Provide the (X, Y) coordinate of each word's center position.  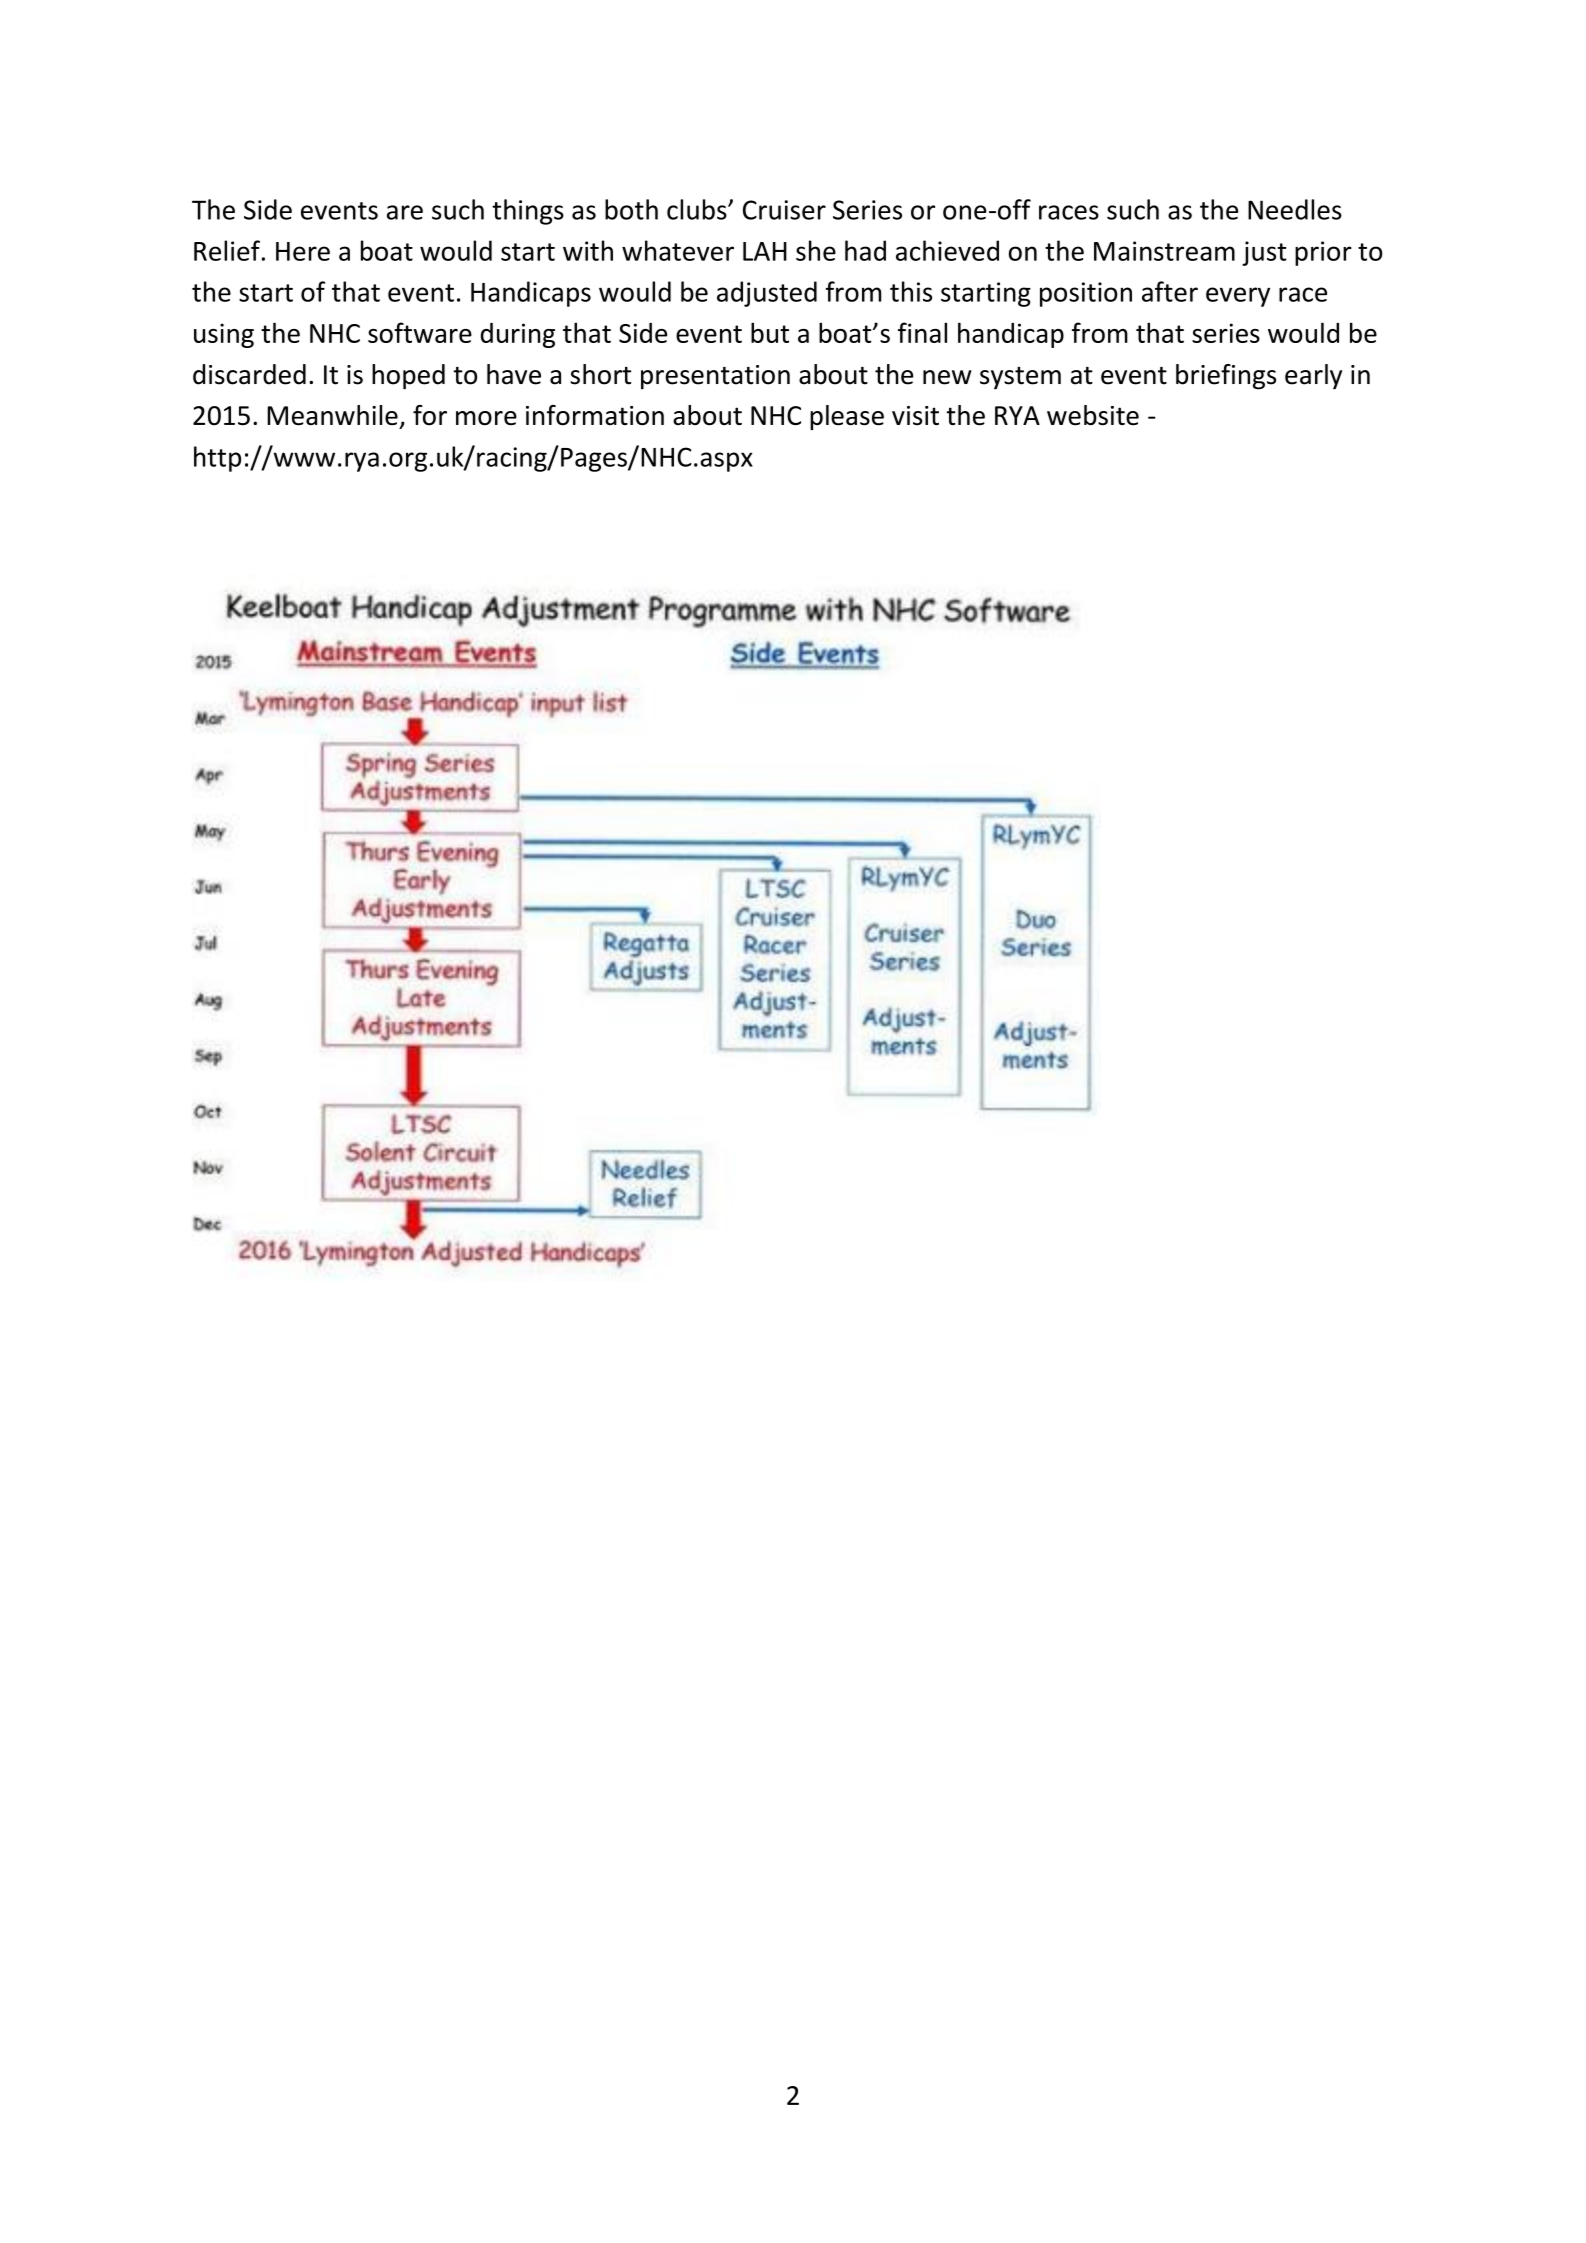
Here (303, 251)
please (847, 417)
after (1170, 291)
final (922, 332)
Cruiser (784, 210)
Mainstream (1164, 251)
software (420, 332)
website (1093, 415)
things (528, 212)
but (770, 332)
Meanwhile (332, 415)
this (911, 291)
